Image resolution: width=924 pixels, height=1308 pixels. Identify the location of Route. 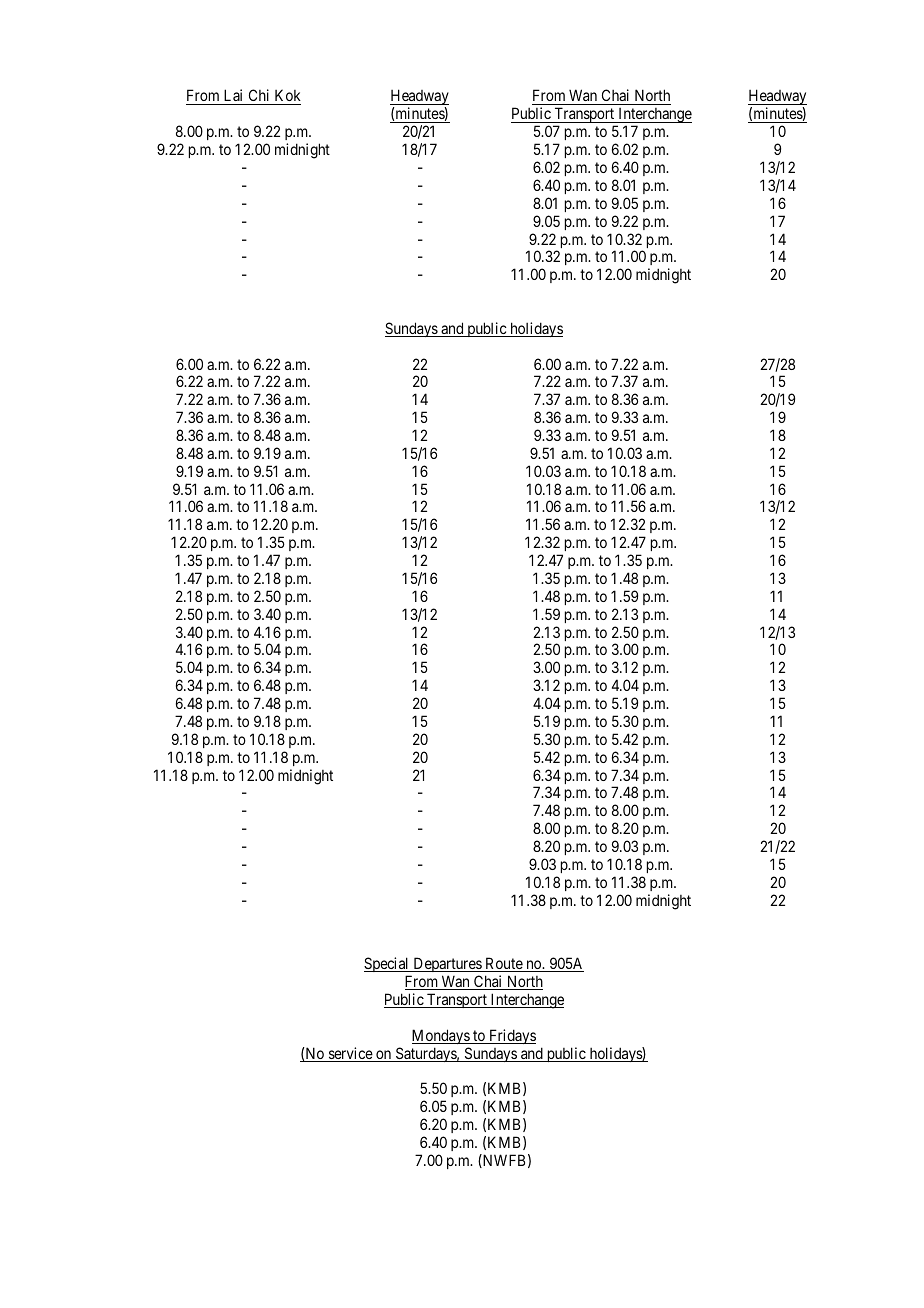
(503, 964).
